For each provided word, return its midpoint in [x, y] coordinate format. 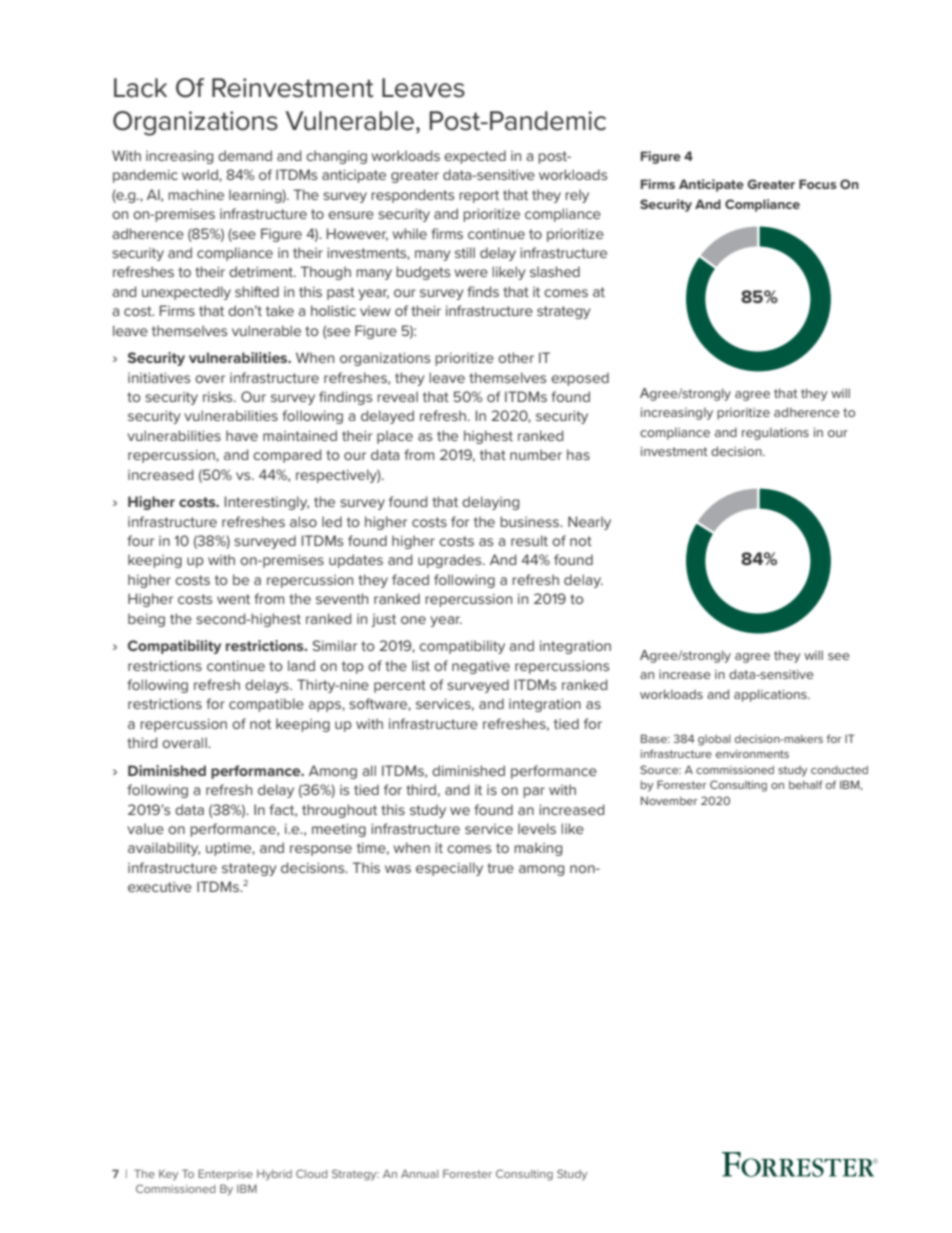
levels [537, 828]
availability [164, 849]
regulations [775, 434]
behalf [805, 784]
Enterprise [225, 1174]
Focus [818, 184]
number [536, 454]
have [242, 435]
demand [245, 155]
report [479, 196]
